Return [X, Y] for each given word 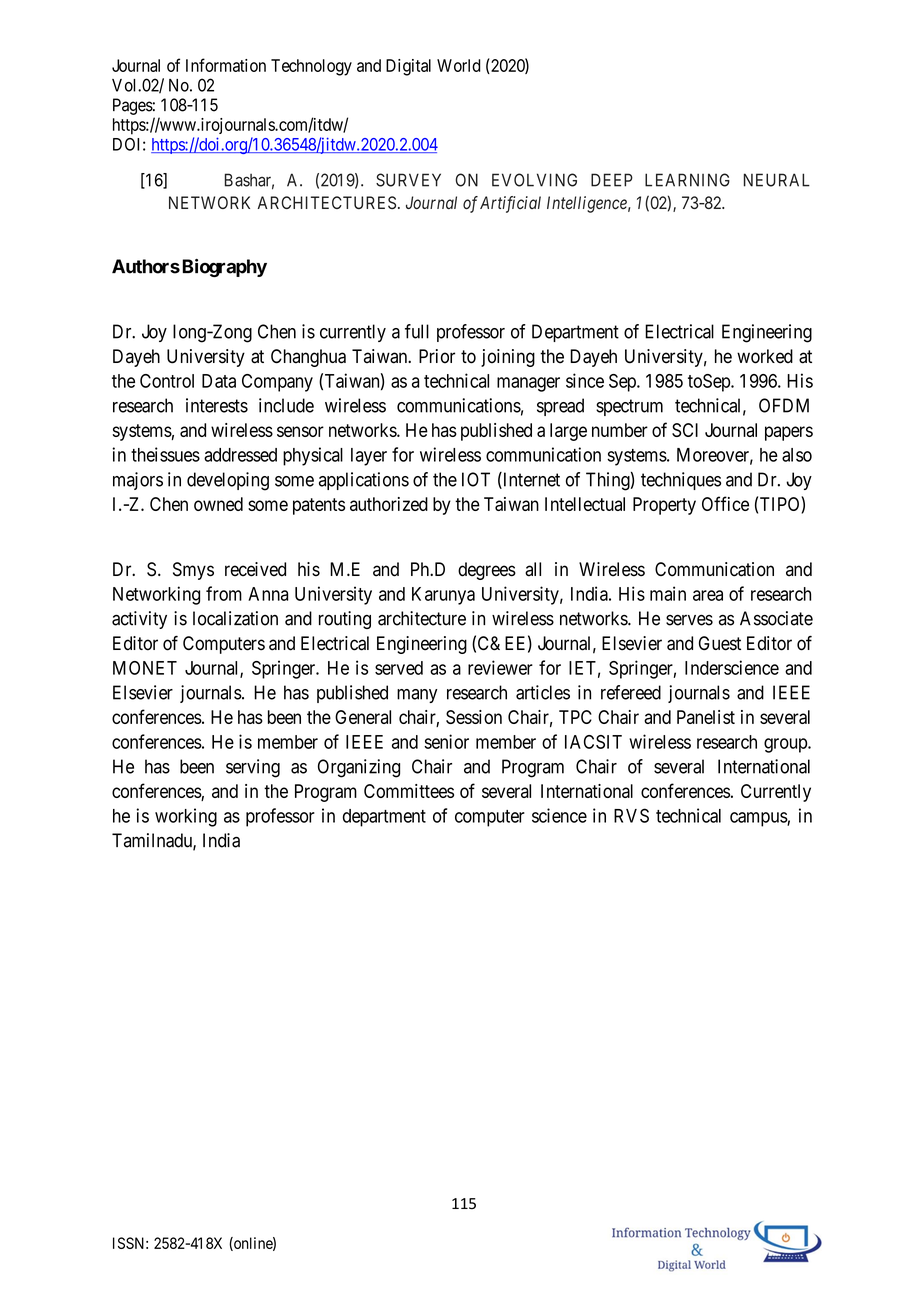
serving [253, 768]
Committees [409, 791]
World [459, 65]
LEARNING [687, 180]
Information [226, 65]
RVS [631, 815]
